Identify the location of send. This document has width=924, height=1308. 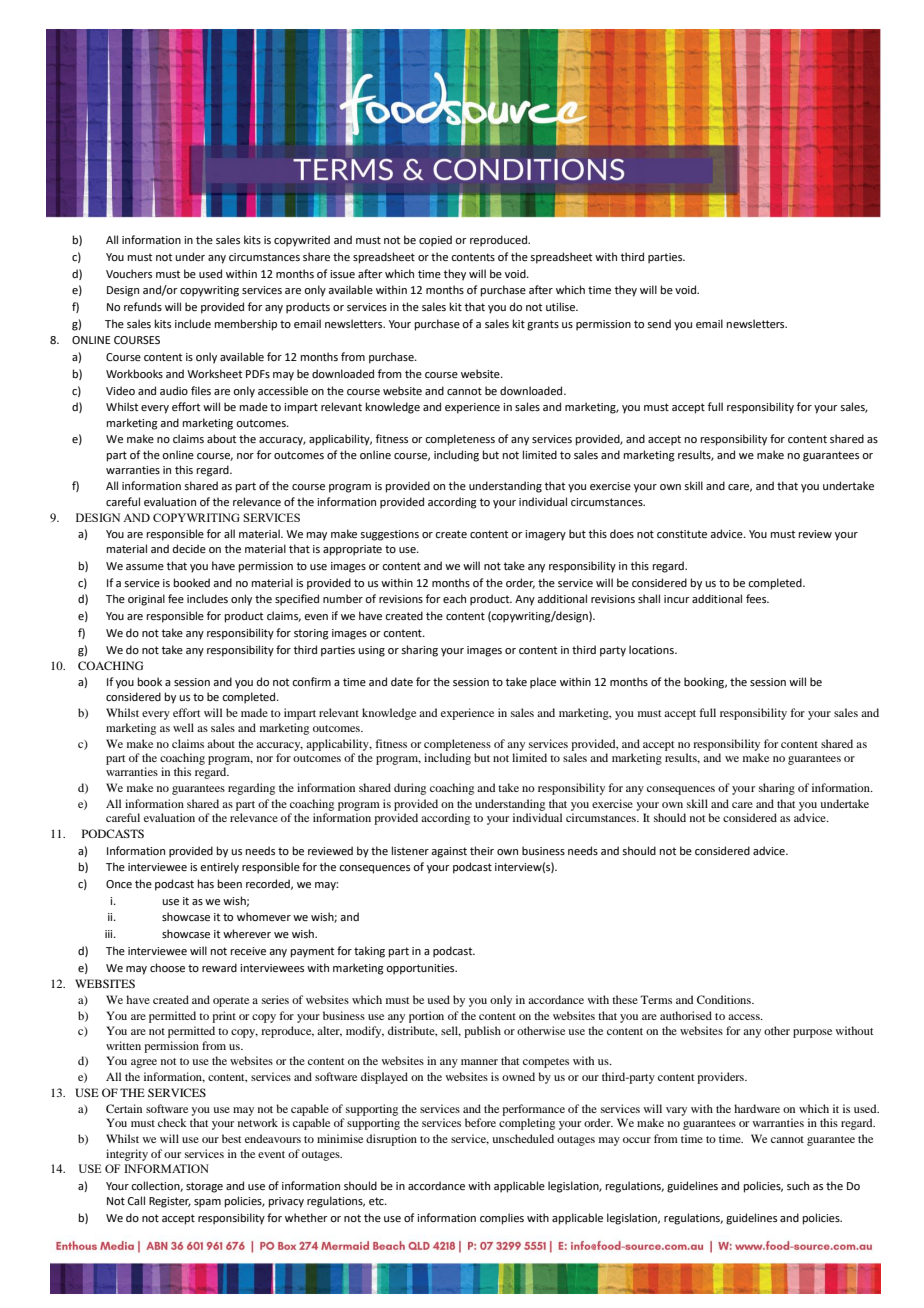
(659, 323).
